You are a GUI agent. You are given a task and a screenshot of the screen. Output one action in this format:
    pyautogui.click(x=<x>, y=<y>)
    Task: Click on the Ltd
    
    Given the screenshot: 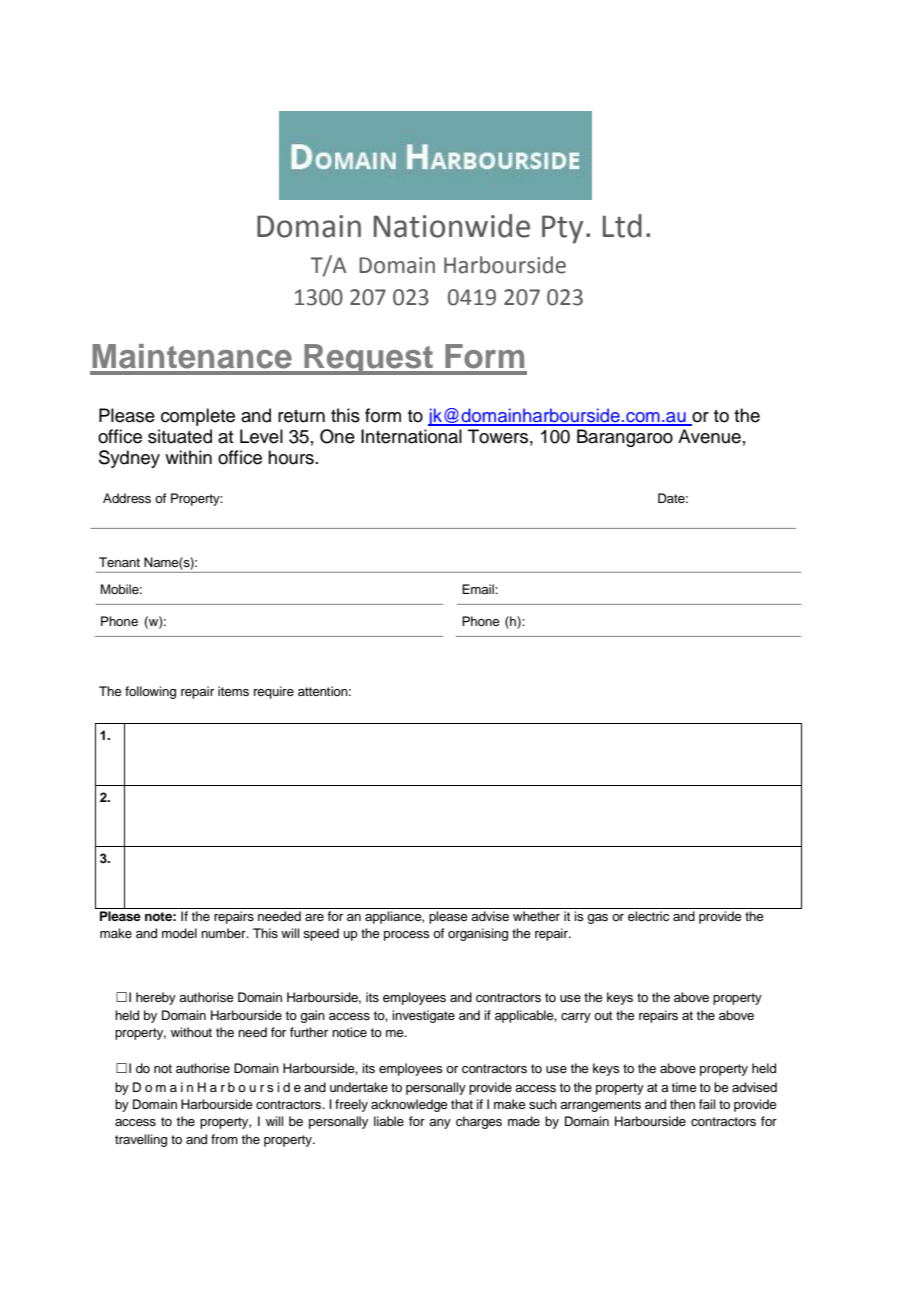 What is the action you would take?
    pyautogui.click(x=622, y=226)
